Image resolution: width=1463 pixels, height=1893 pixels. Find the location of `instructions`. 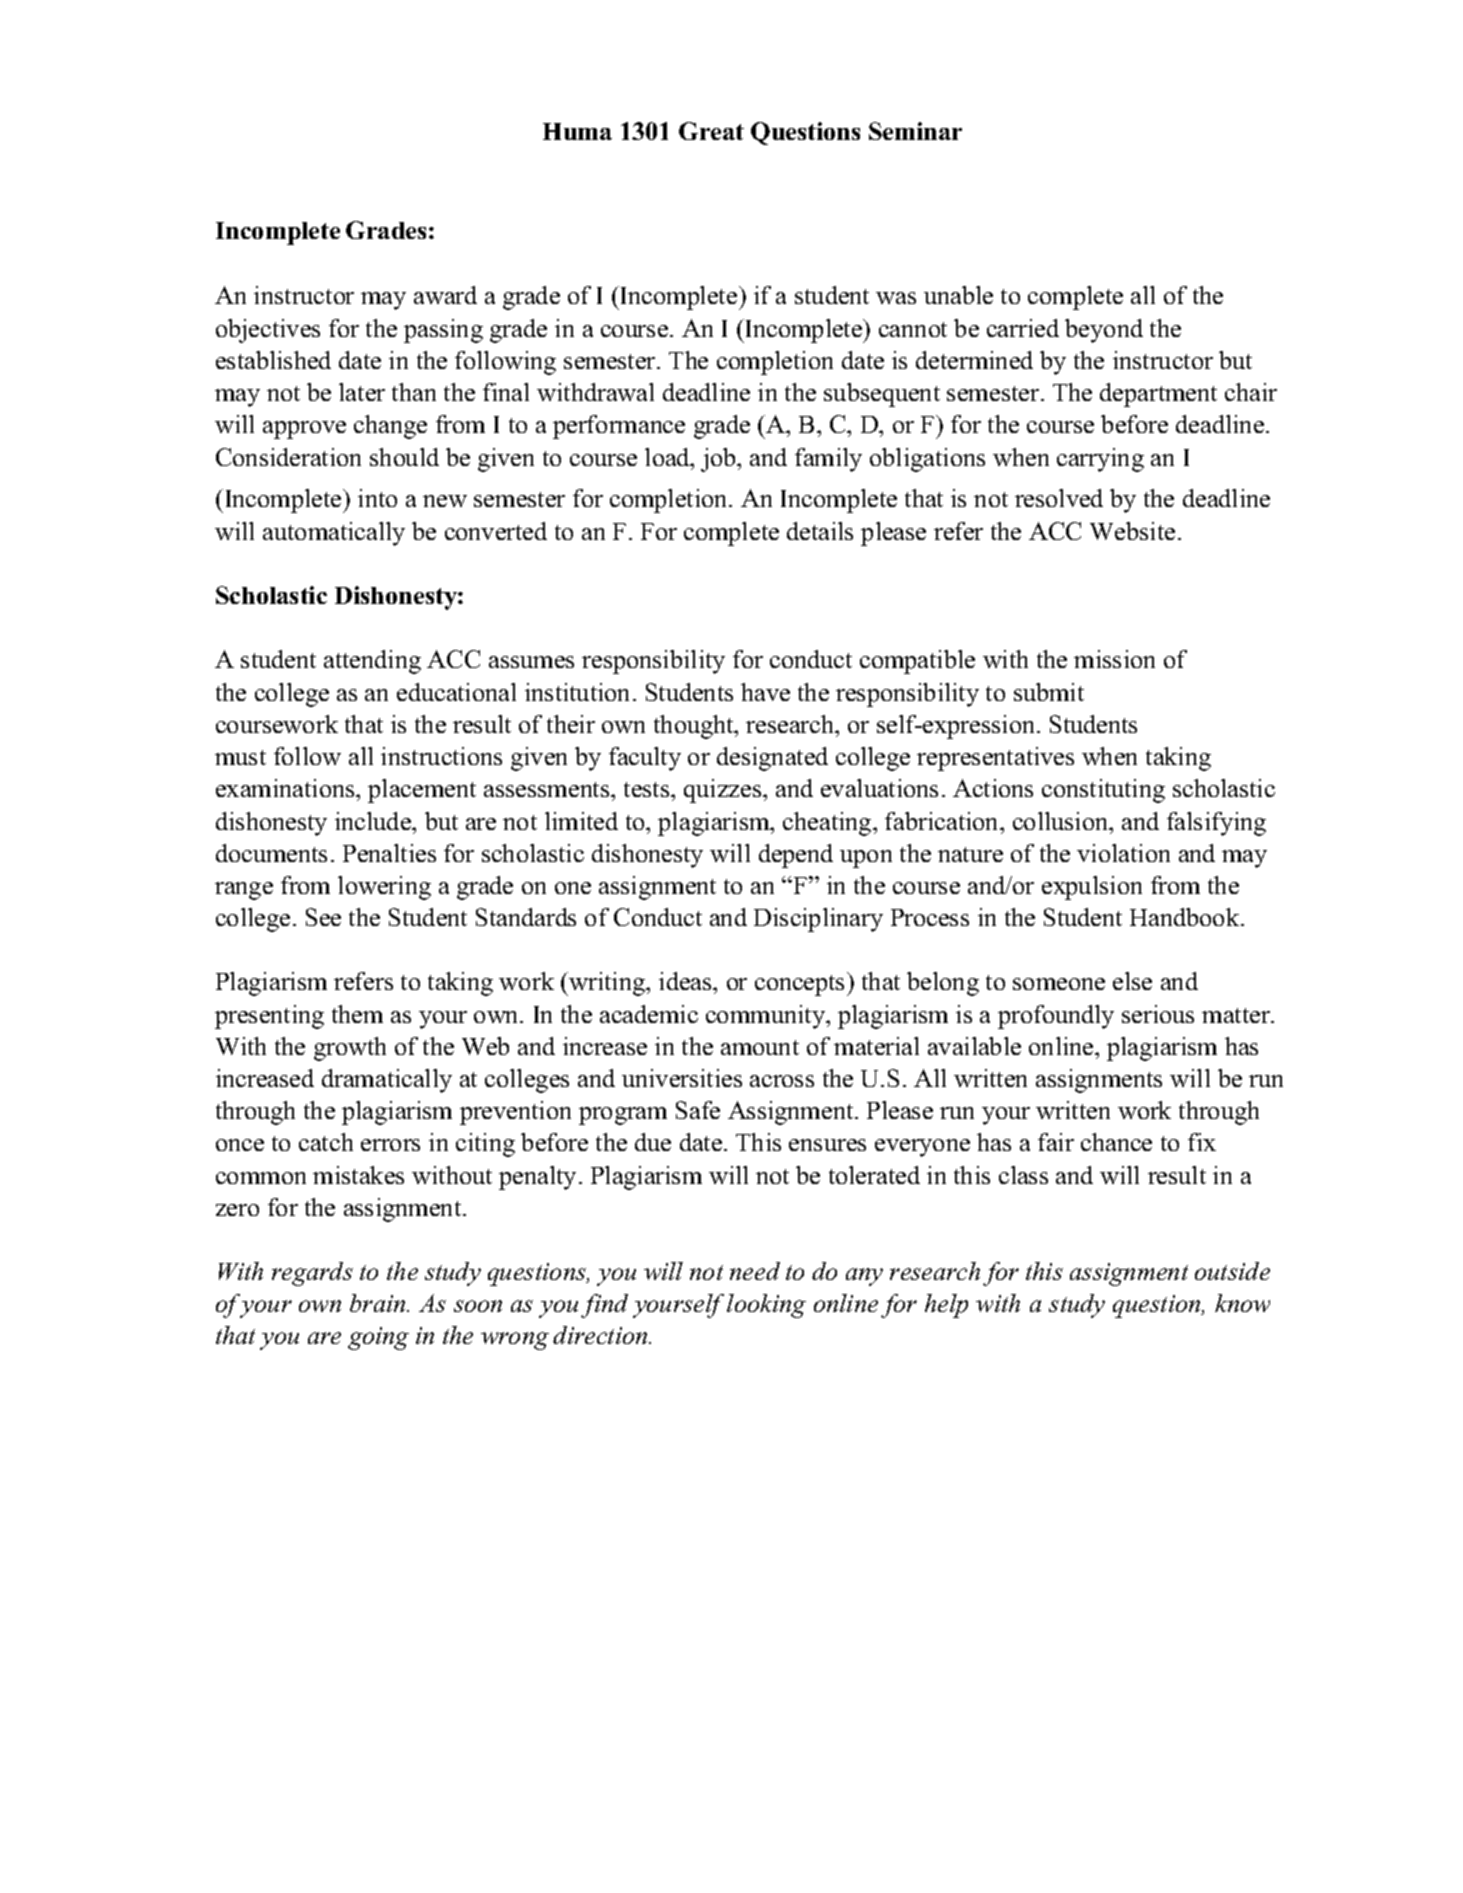

instructions is located at coordinates (441, 756).
